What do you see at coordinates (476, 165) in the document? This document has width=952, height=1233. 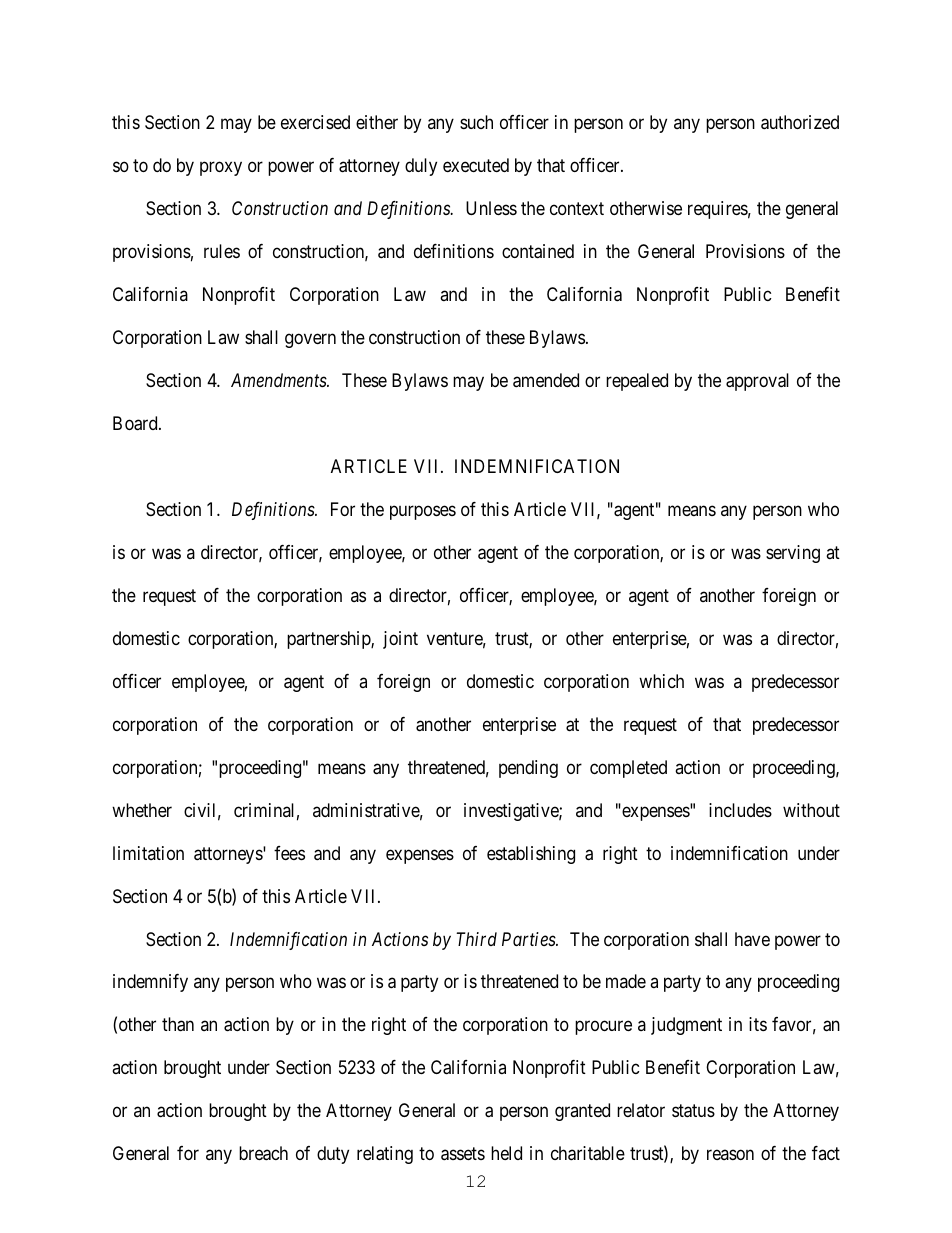 I see `executed` at bounding box center [476, 165].
